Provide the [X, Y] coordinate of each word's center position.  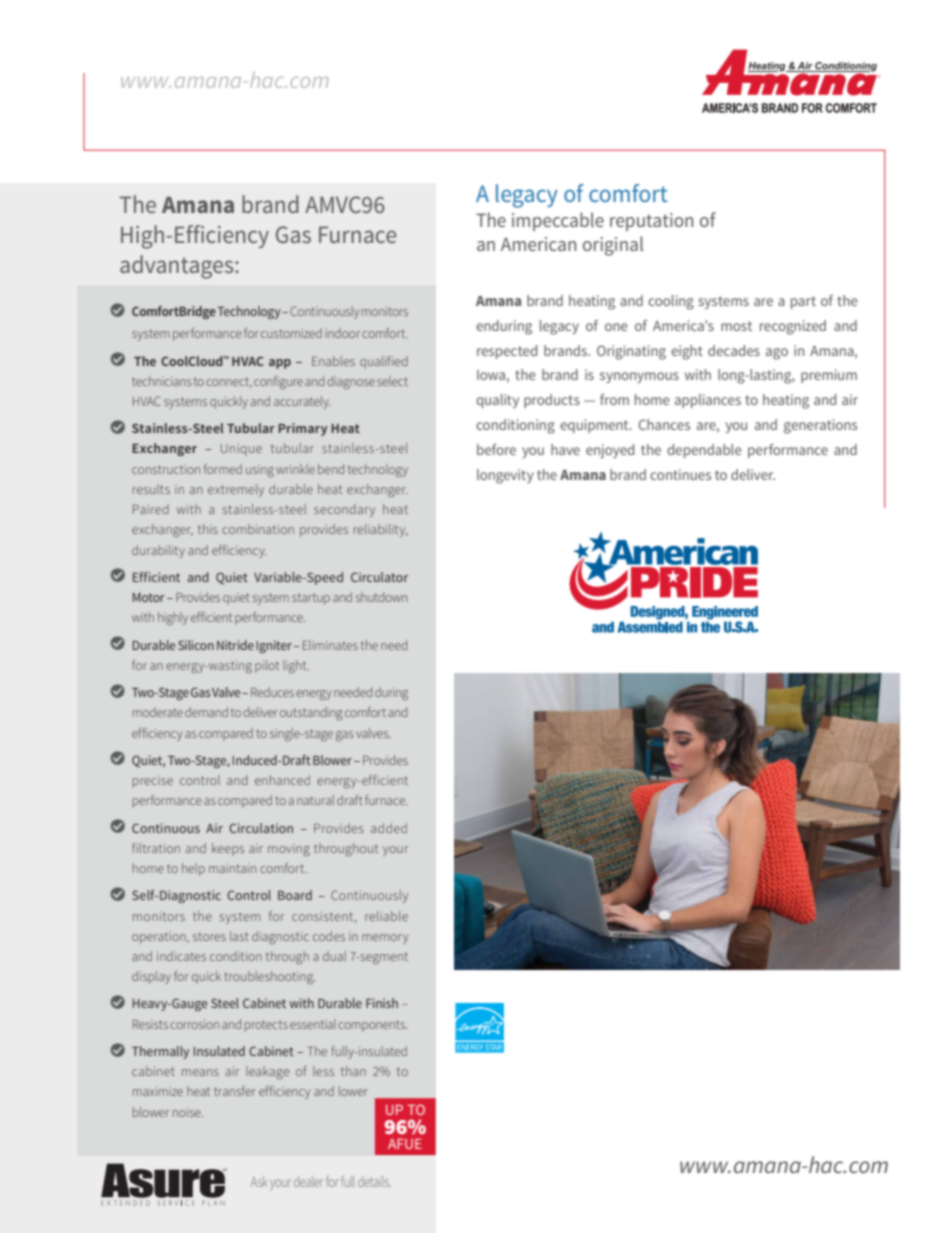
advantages [178, 267]
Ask [259, 1181]
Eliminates [330, 645]
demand [206, 712]
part [803, 302]
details [374, 1182]
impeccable [558, 221]
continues [680, 474]
